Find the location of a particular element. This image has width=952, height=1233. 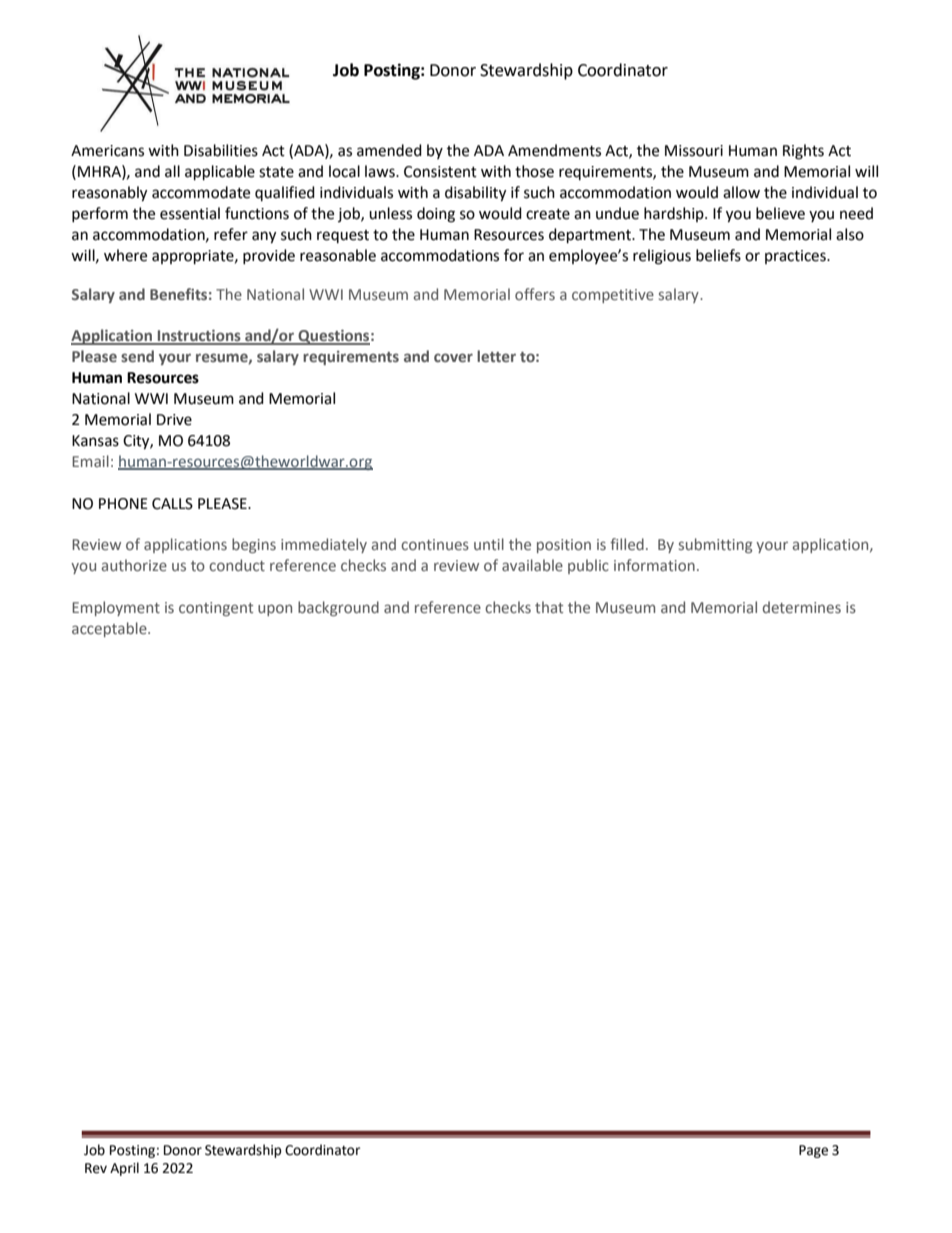

determines is located at coordinates (802, 607).
